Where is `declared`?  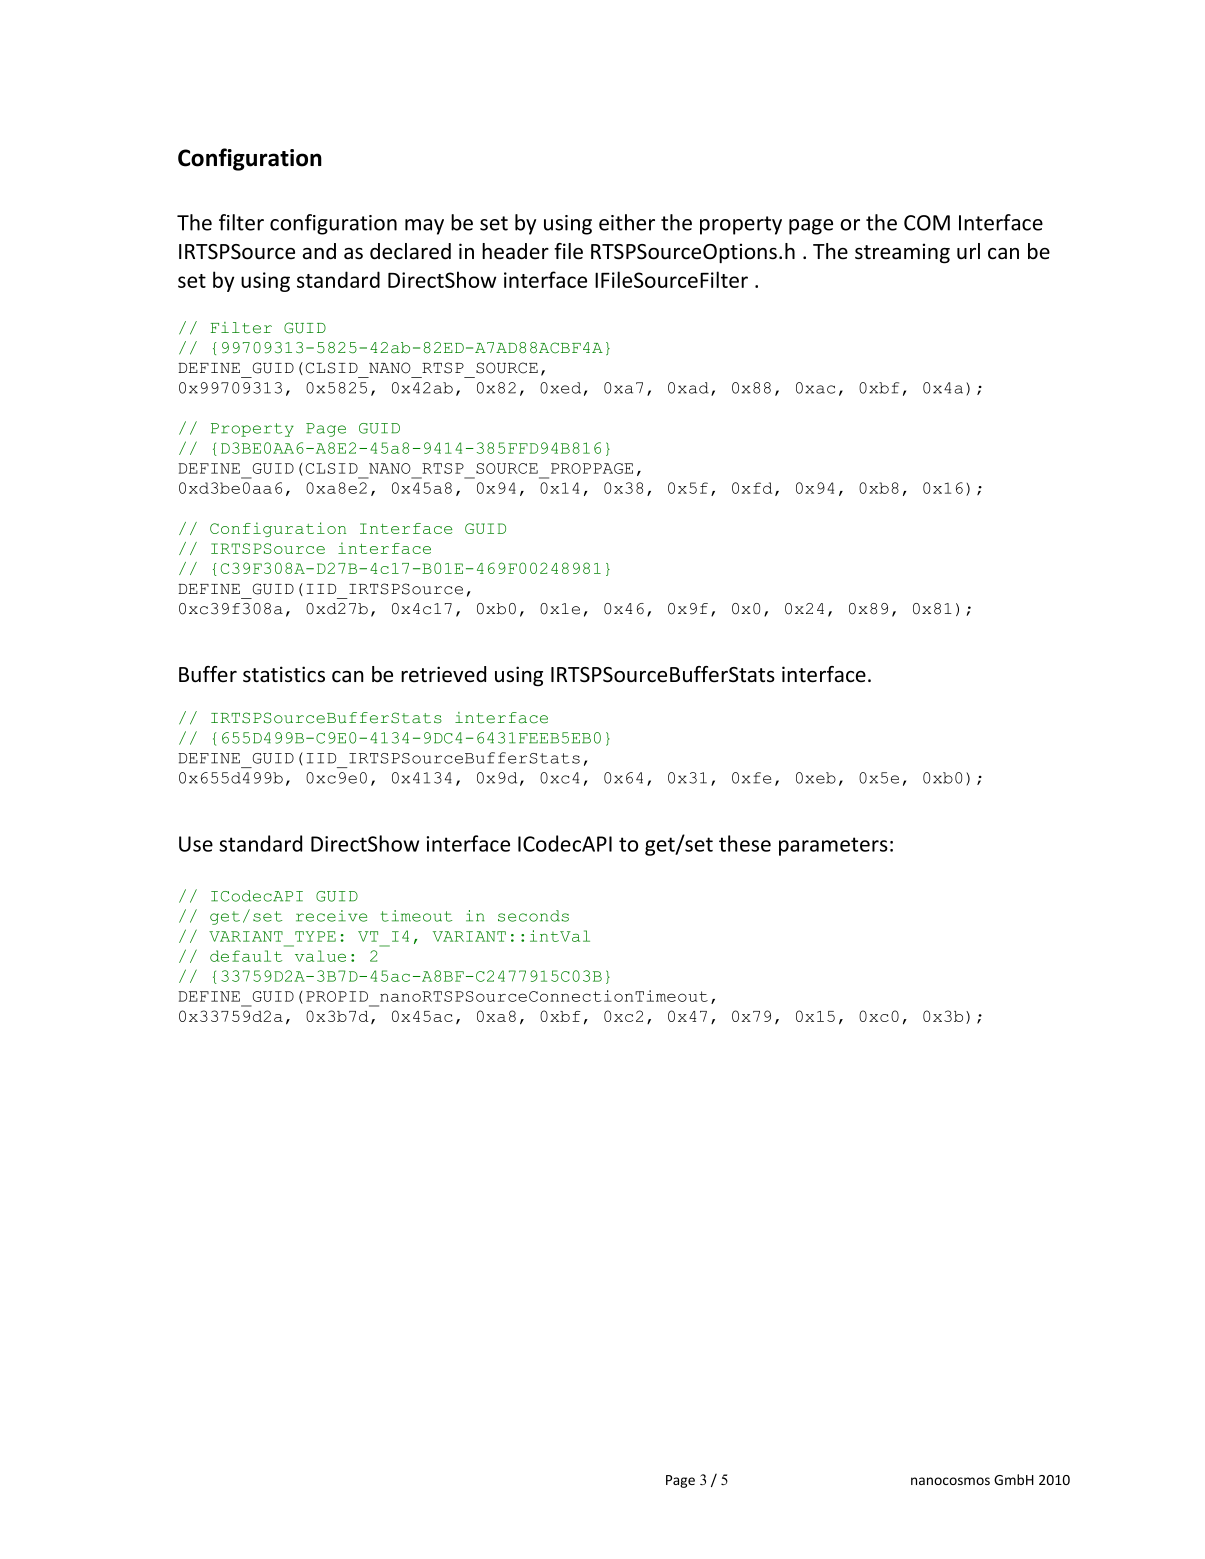
declared is located at coordinates (410, 251).
